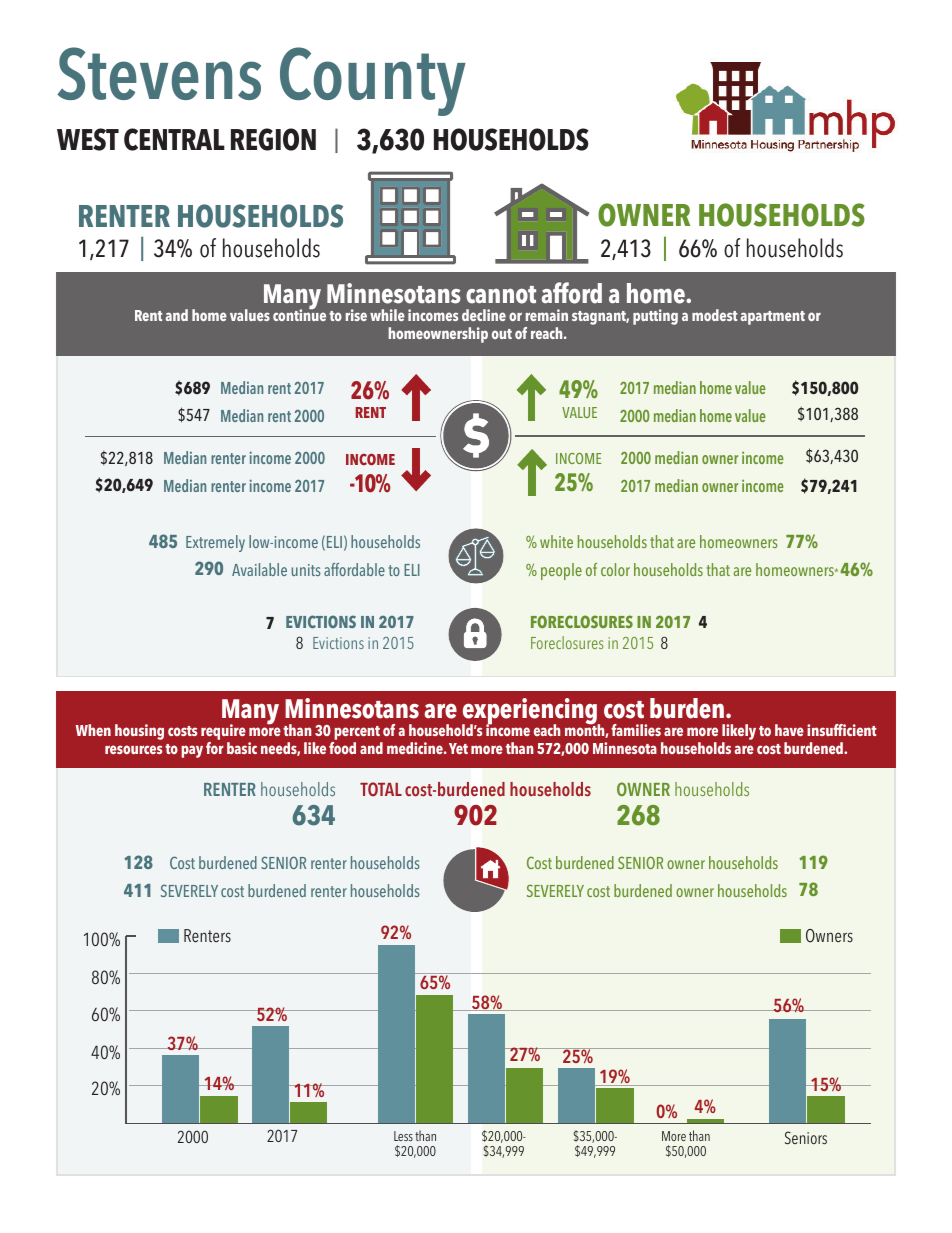 The image size is (952, 1233). What do you see at coordinates (773, 318) in the page?
I see `apartment` at bounding box center [773, 318].
